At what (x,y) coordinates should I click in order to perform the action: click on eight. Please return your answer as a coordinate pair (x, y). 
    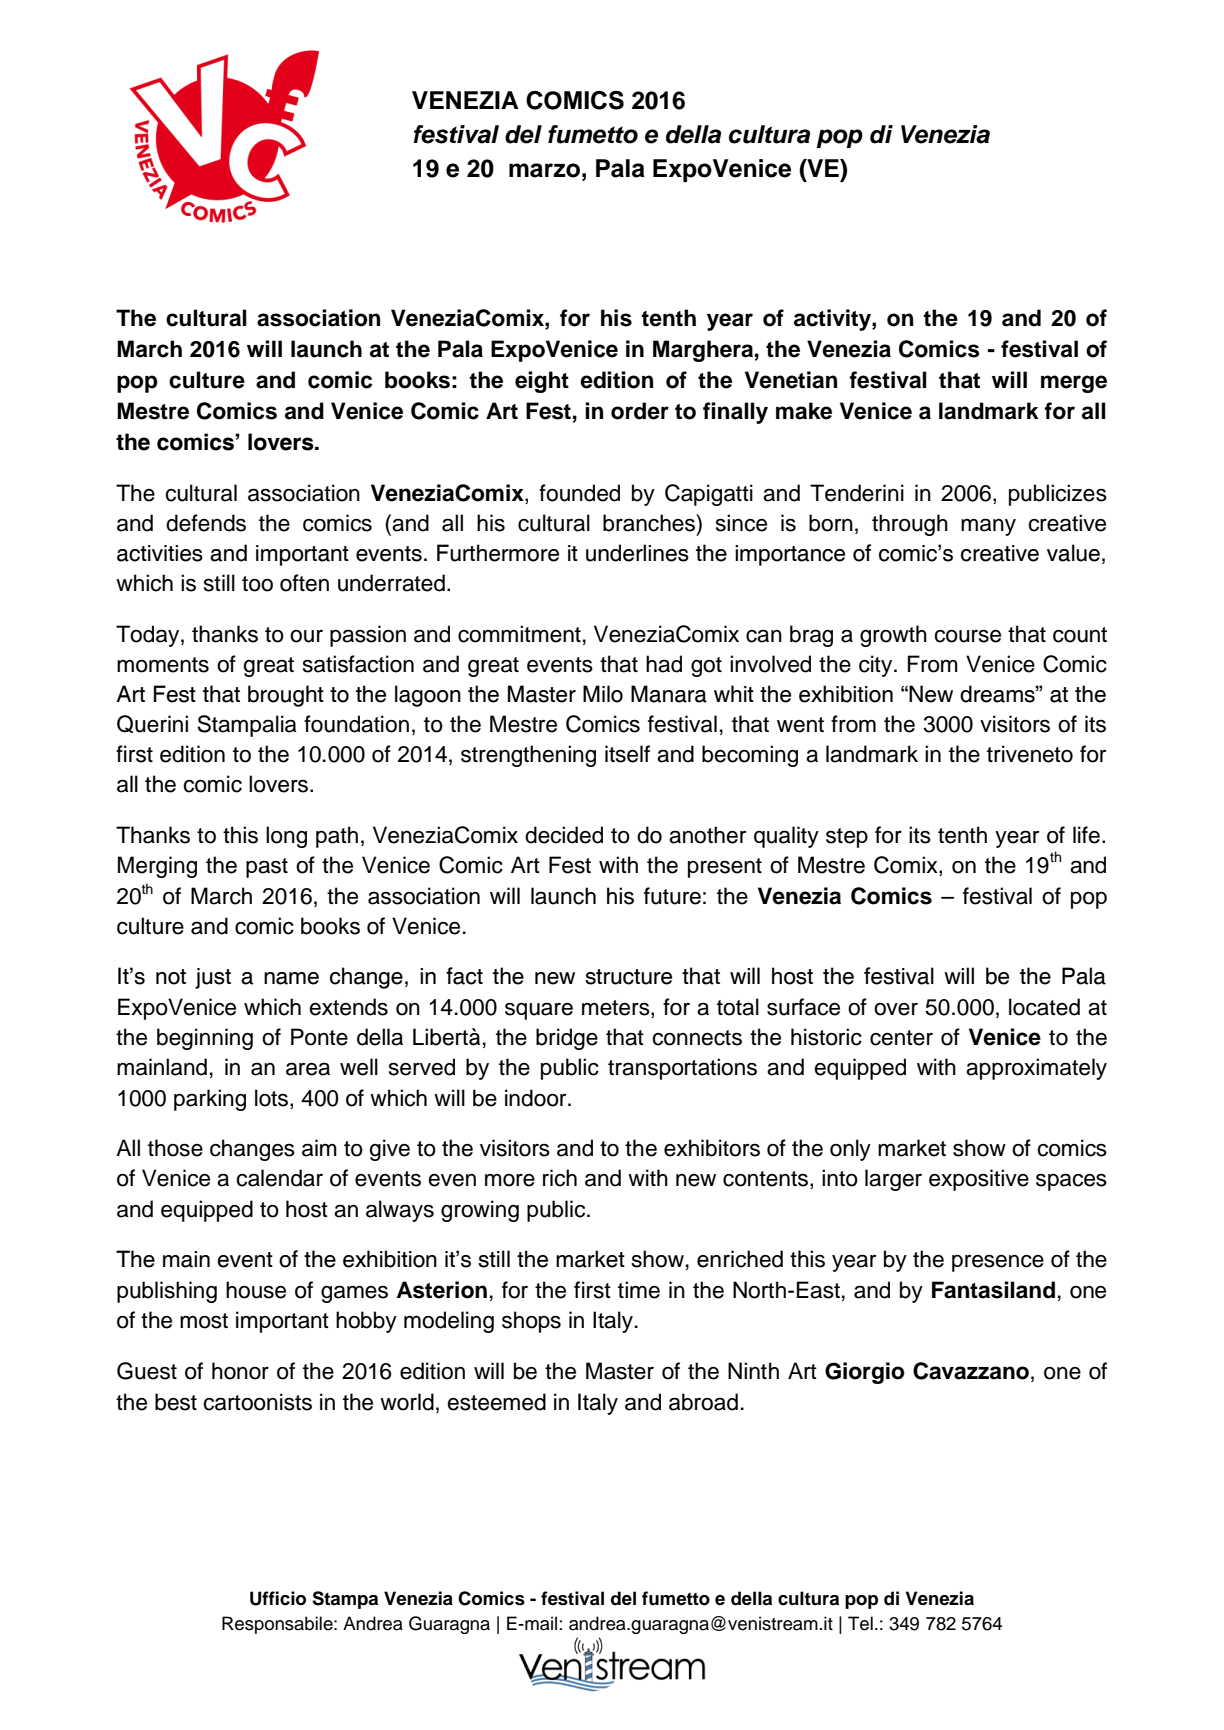
    Looking at the image, I should click on (542, 382).
